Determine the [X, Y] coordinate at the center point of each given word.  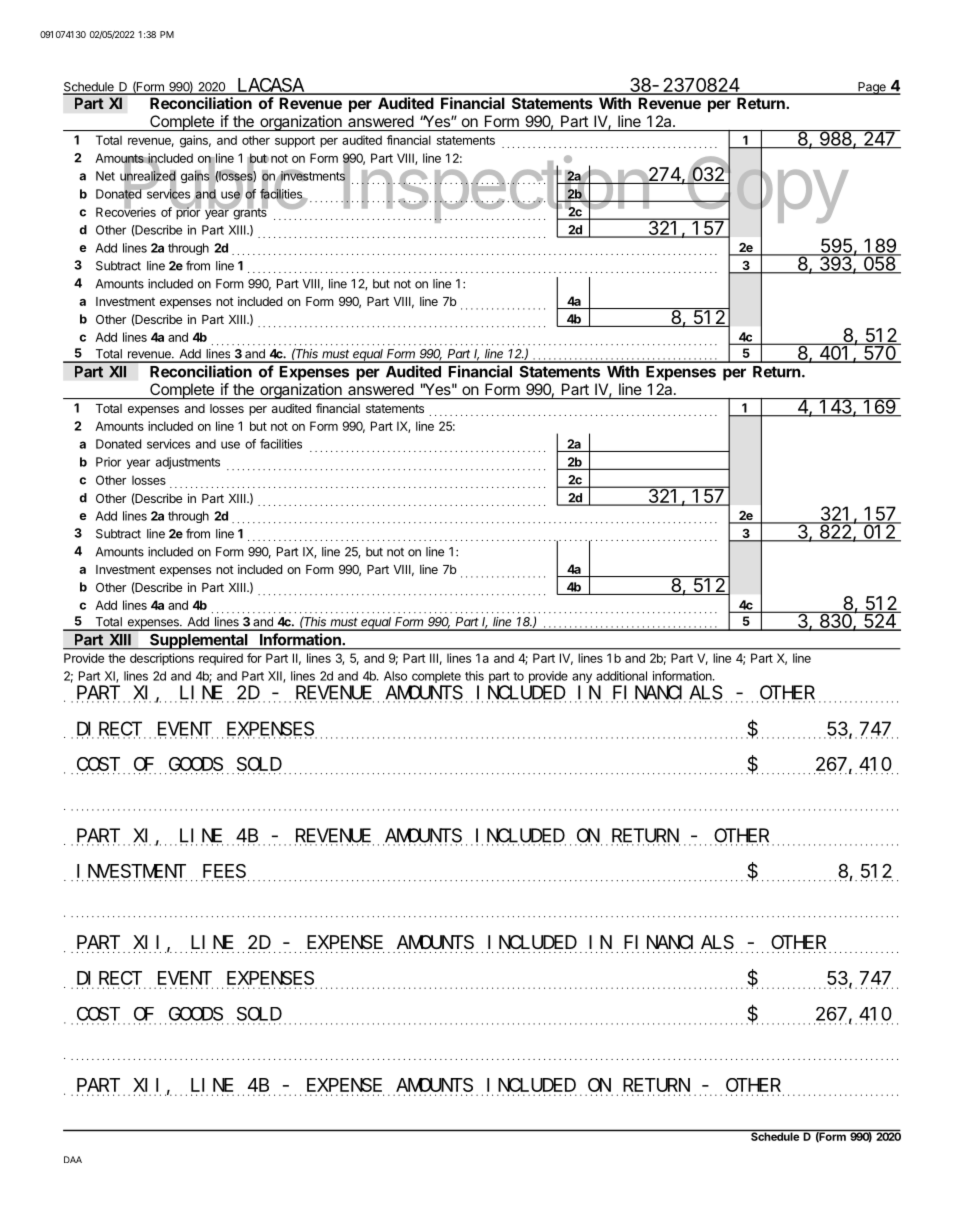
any [582, 679]
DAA [73, 1159]
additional [621, 676]
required [221, 659]
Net [105, 176]
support [295, 142]
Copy [766, 190]
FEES [224, 871]
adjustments [188, 463]
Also [395, 676]
